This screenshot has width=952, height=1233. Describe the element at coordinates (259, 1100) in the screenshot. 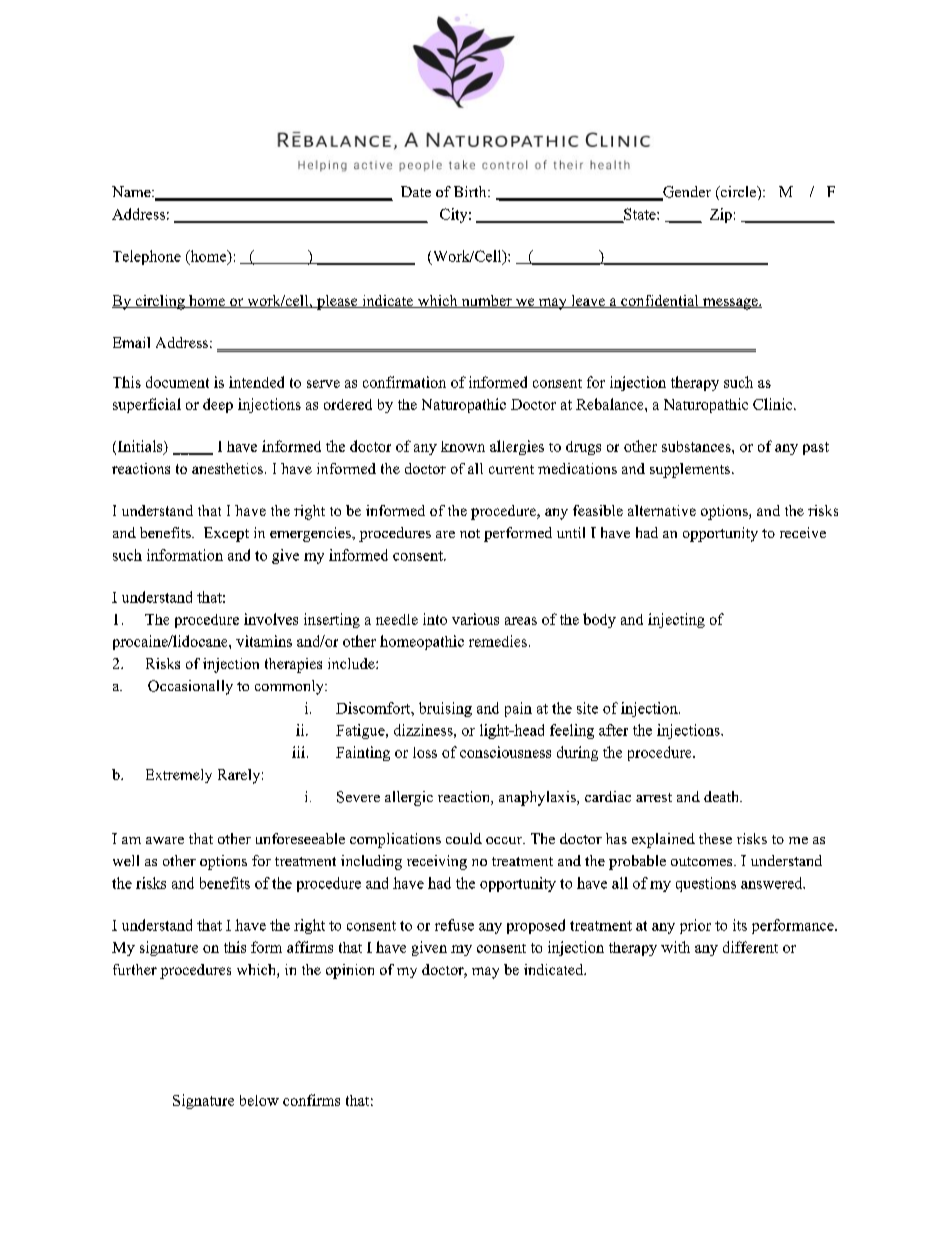

I see `below` at that location.
